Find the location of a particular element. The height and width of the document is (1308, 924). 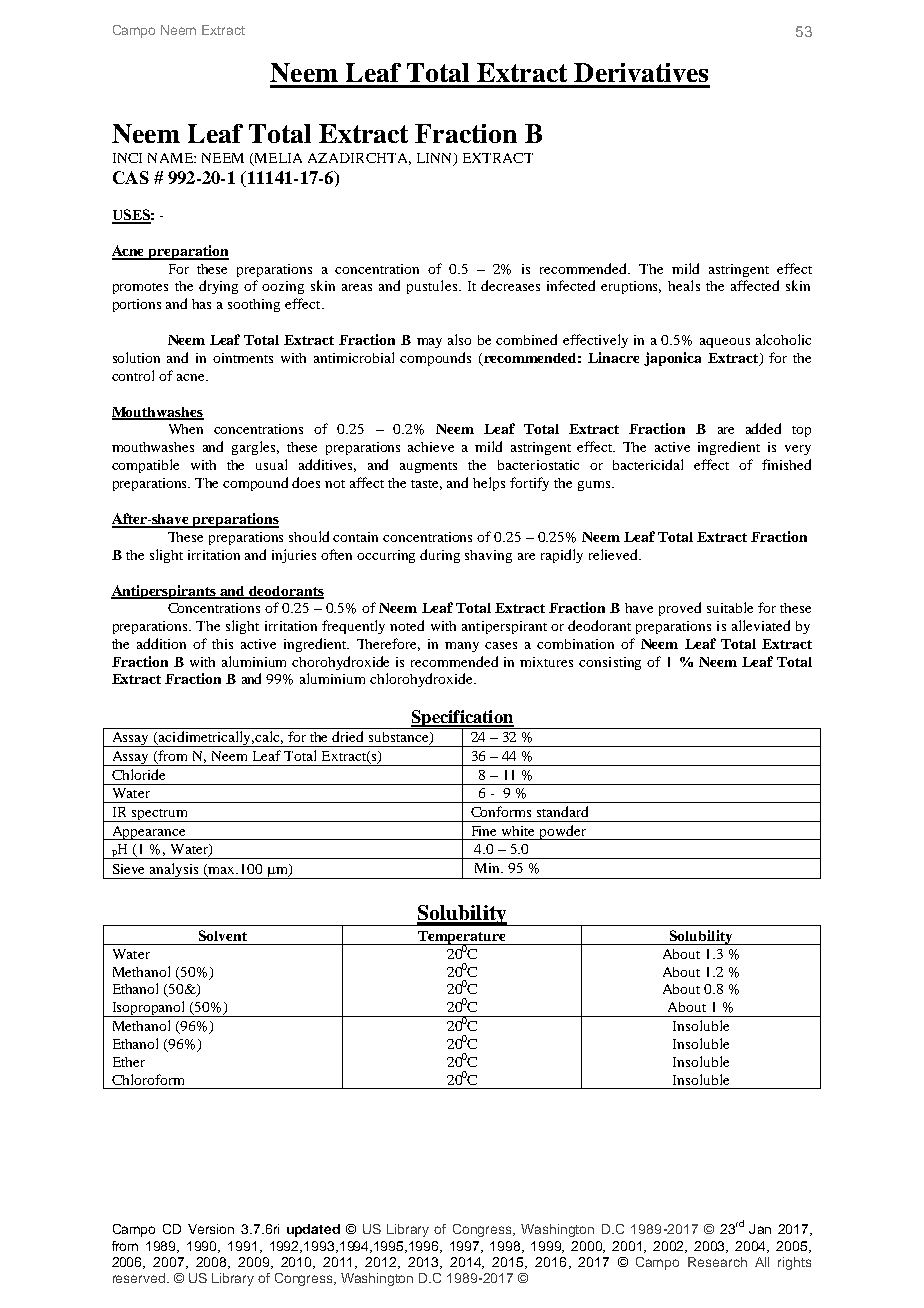

alleviated is located at coordinates (761, 625).
